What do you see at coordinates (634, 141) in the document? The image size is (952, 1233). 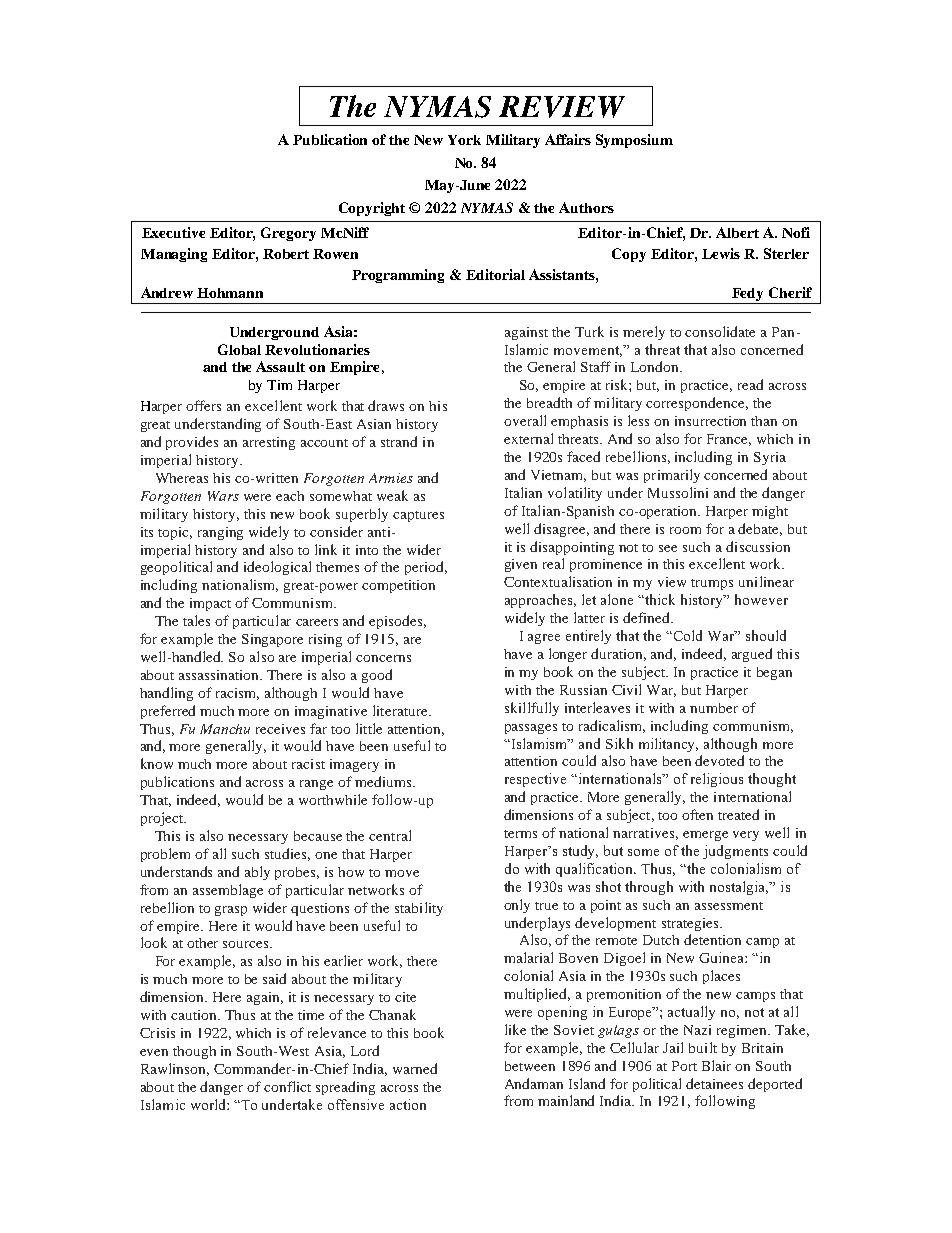 I see `Symposium` at bounding box center [634, 141].
